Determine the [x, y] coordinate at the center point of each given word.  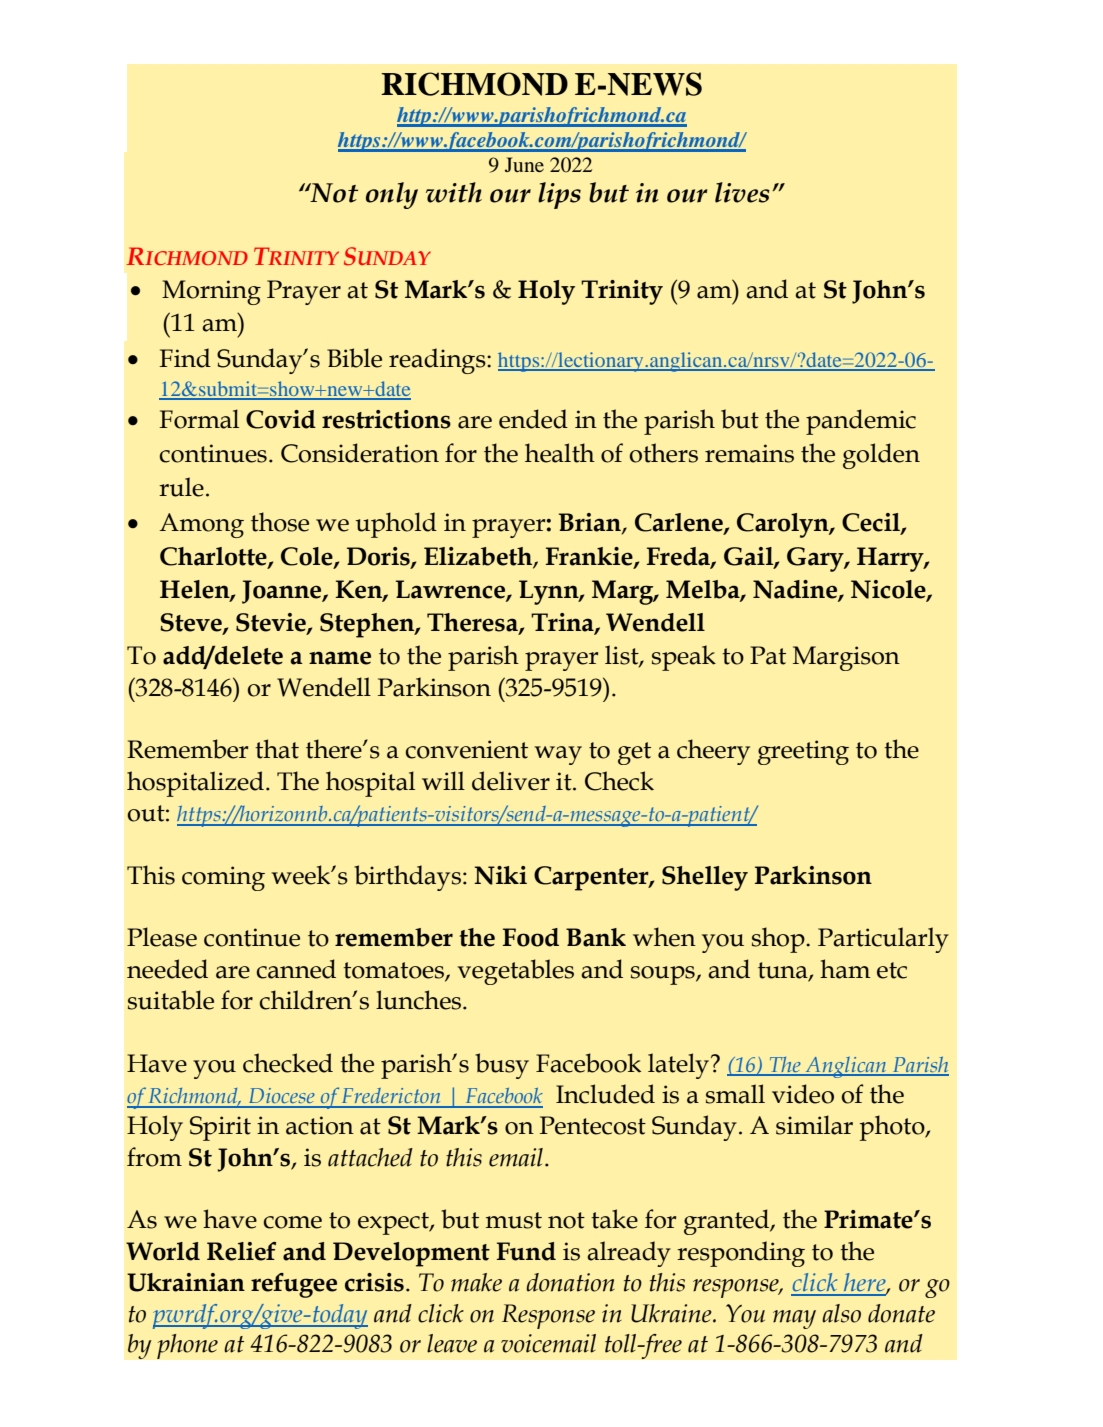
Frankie [590, 557]
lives [742, 192]
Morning [211, 292]
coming [223, 878]
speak [684, 658]
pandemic [861, 422]
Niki [500, 875]
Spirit [220, 1128]
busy [502, 1066]
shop [779, 940]
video [803, 1094]
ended [533, 419]
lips [559, 195]
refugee [294, 1285]
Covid [281, 419]
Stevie [272, 623]
